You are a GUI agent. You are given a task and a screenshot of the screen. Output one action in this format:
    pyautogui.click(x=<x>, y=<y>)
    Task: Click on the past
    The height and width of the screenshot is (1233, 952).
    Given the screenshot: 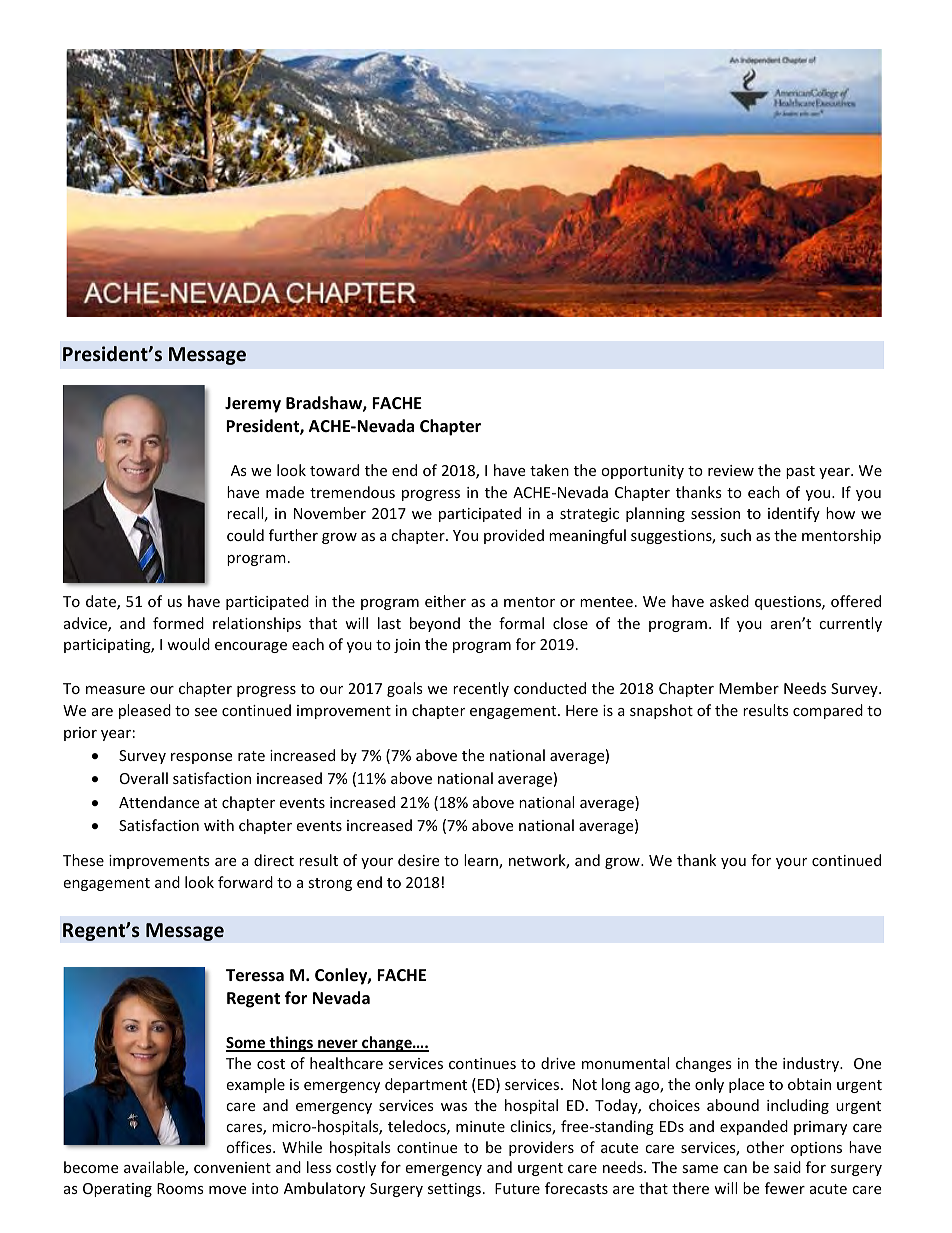 What is the action you would take?
    pyautogui.click(x=800, y=472)
